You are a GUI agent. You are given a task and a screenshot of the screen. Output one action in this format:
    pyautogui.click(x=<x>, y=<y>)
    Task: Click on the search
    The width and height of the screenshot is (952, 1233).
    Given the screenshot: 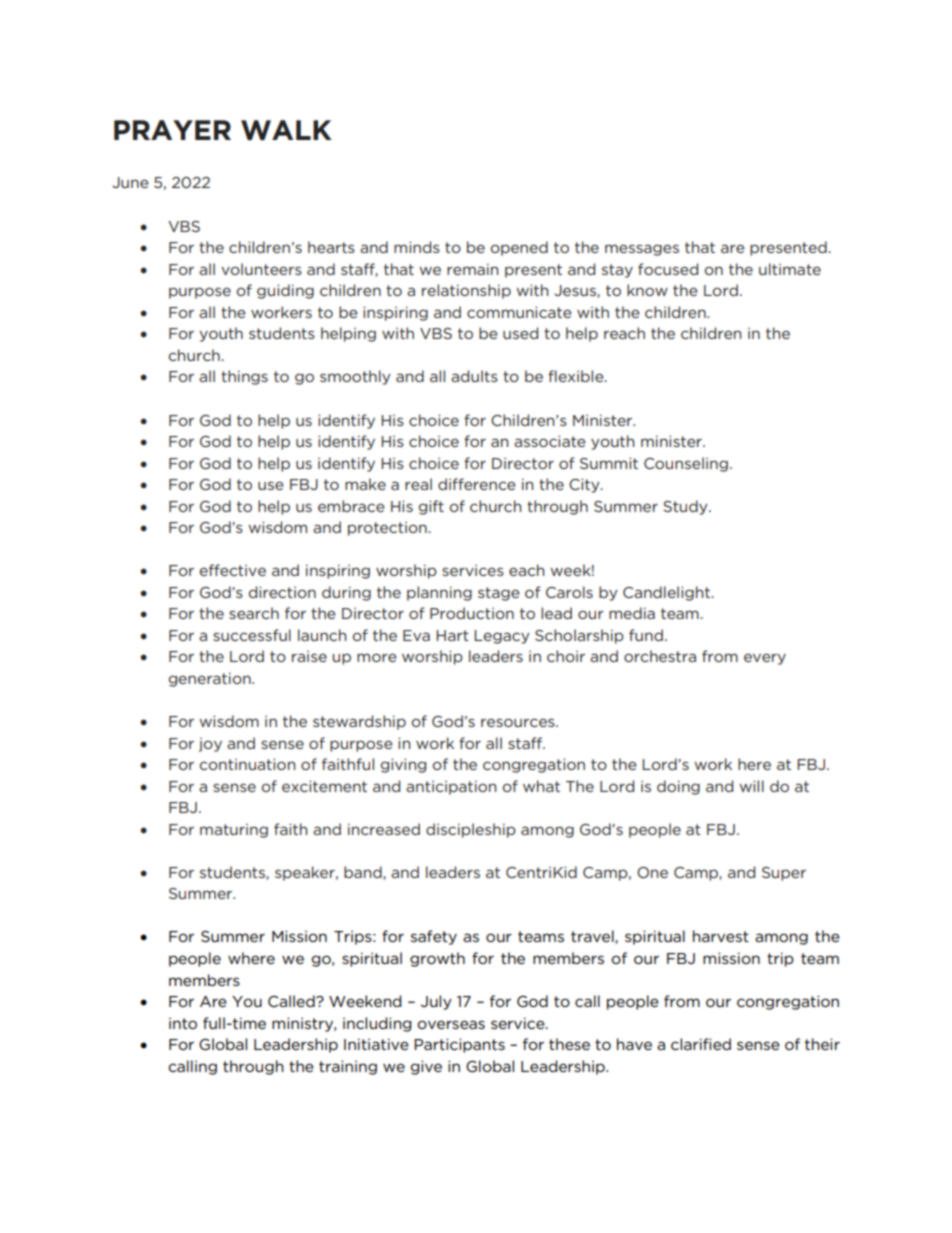 What is the action you would take?
    pyautogui.click(x=254, y=613)
